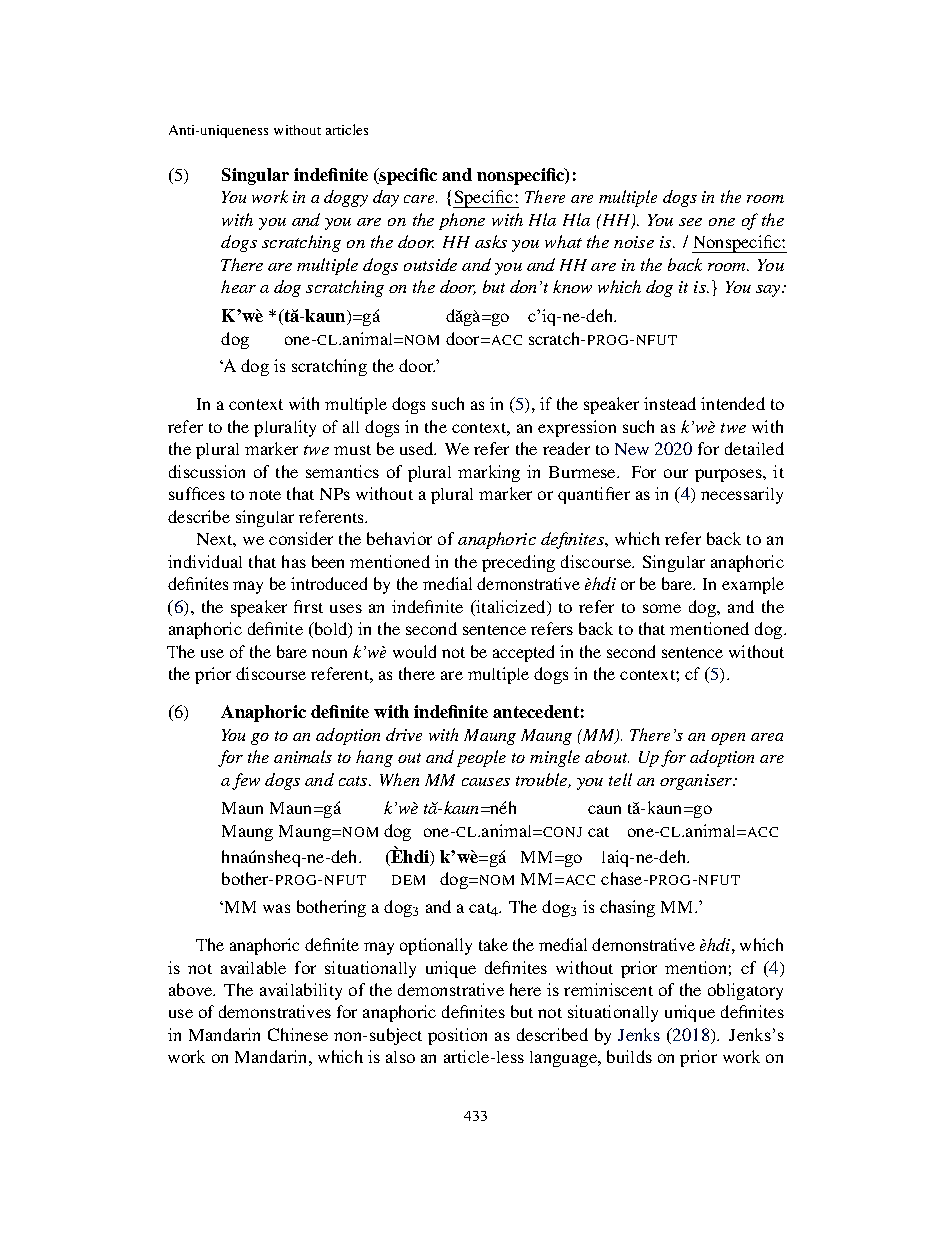 The width and height of the document is (952, 1233). I want to click on hear, so click(238, 286).
